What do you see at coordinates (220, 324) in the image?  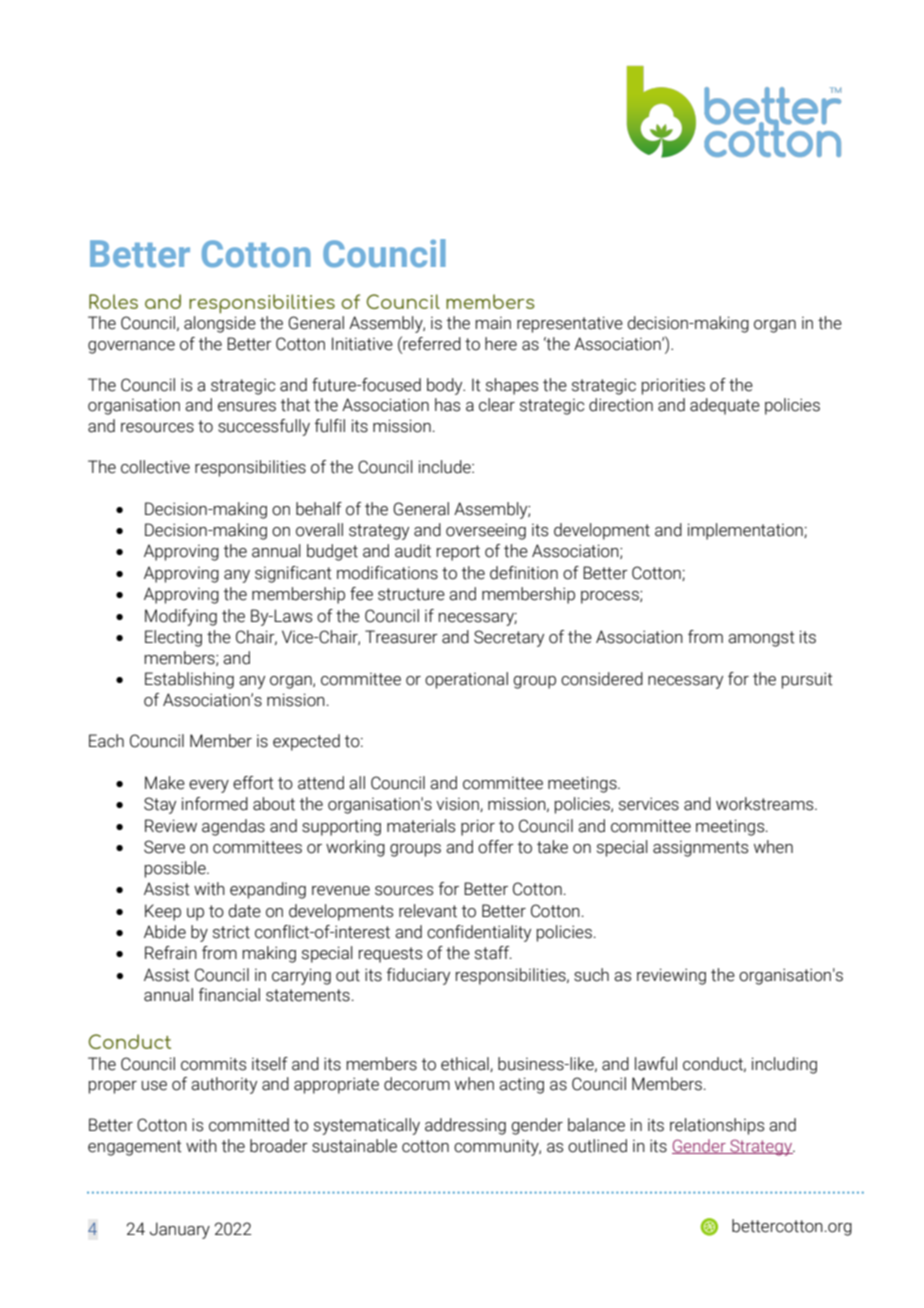 I see `alongside` at bounding box center [220, 324].
